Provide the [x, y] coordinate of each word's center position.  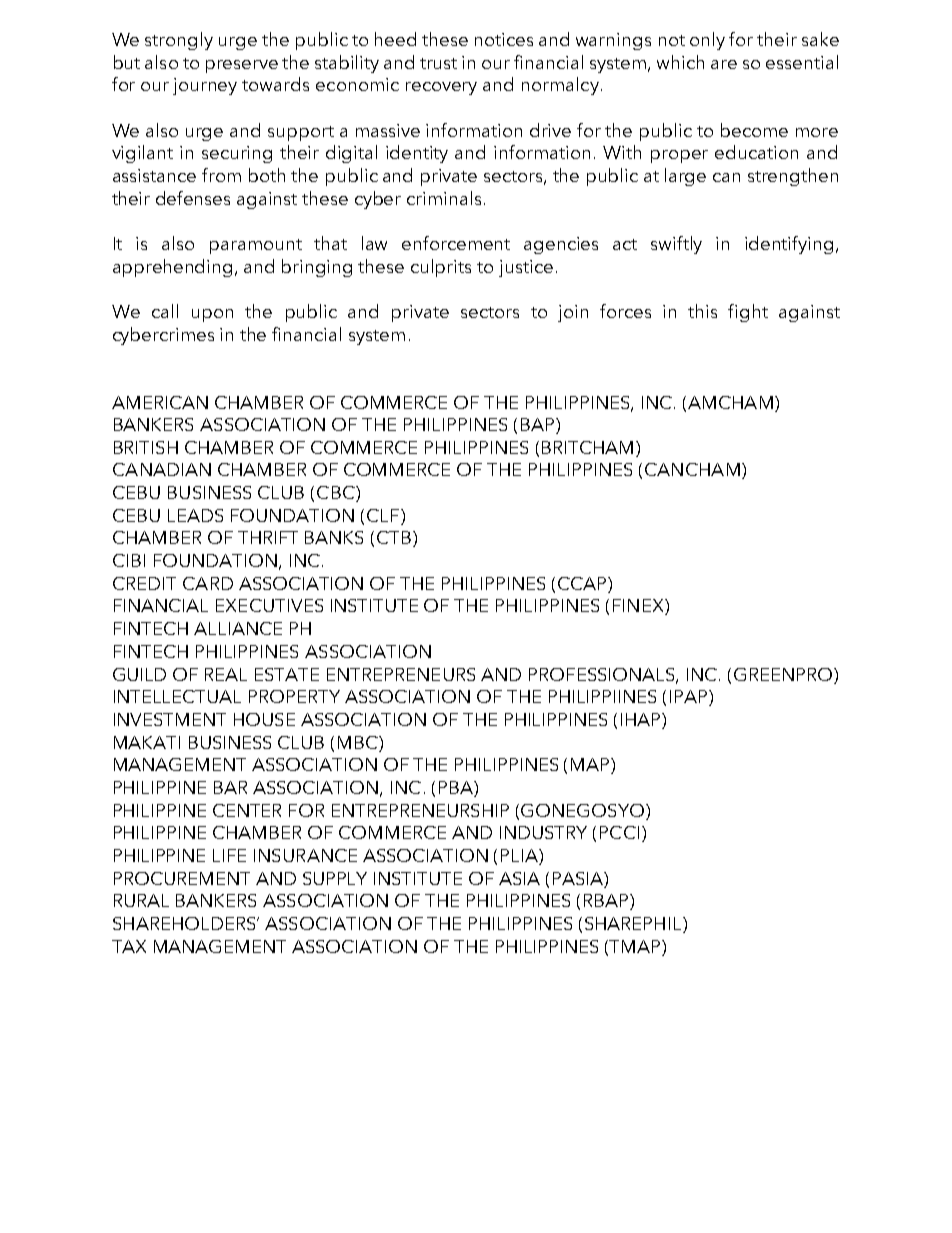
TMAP [636, 946]
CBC [337, 494]
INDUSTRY [543, 832]
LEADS [195, 515]
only [707, 41]
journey [205, 86]
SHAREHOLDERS [185, 923]
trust [438, 63]
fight [748, 313]
